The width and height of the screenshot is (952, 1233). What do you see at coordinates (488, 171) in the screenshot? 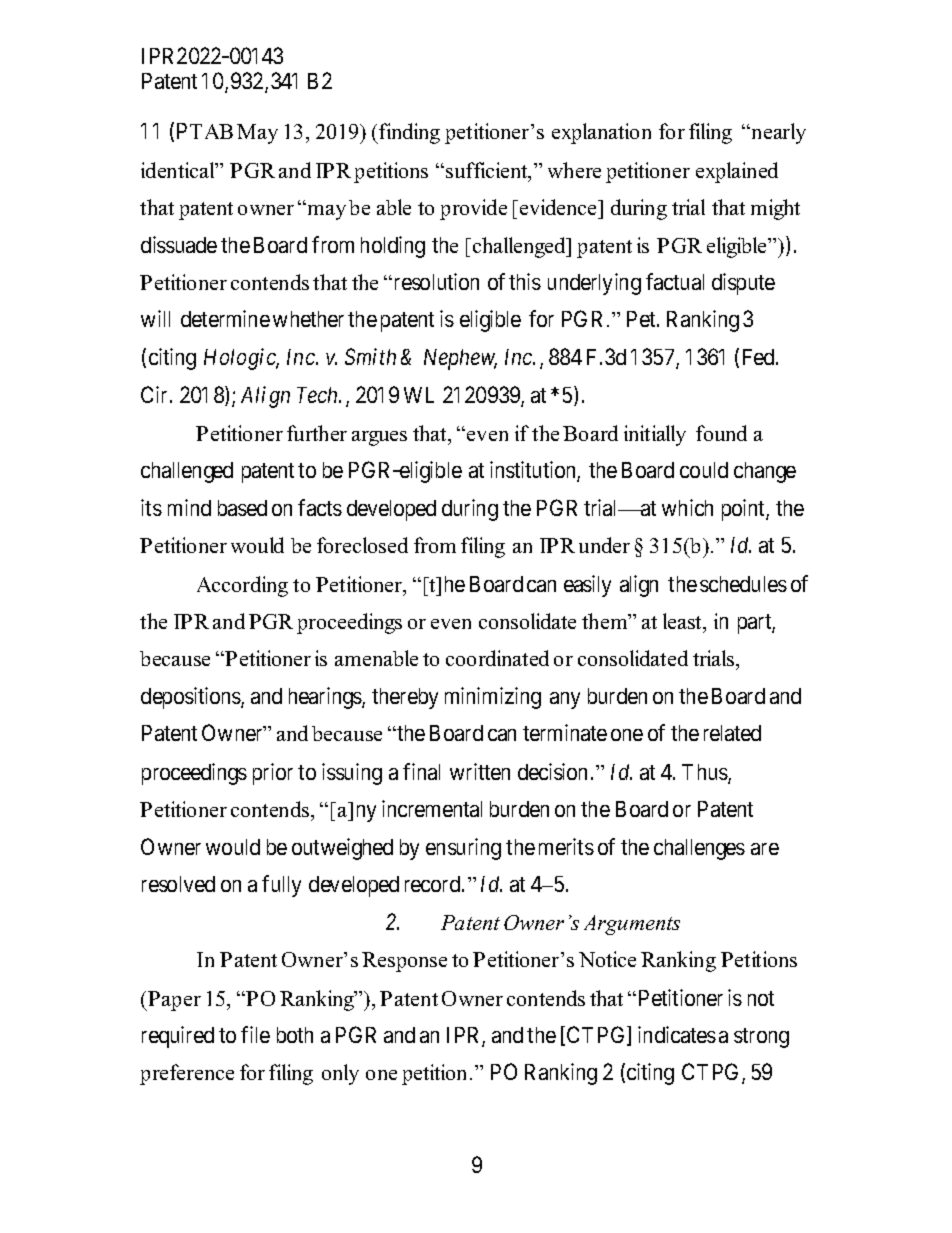
I see `sufficient` at bounding box center [488, 171].
